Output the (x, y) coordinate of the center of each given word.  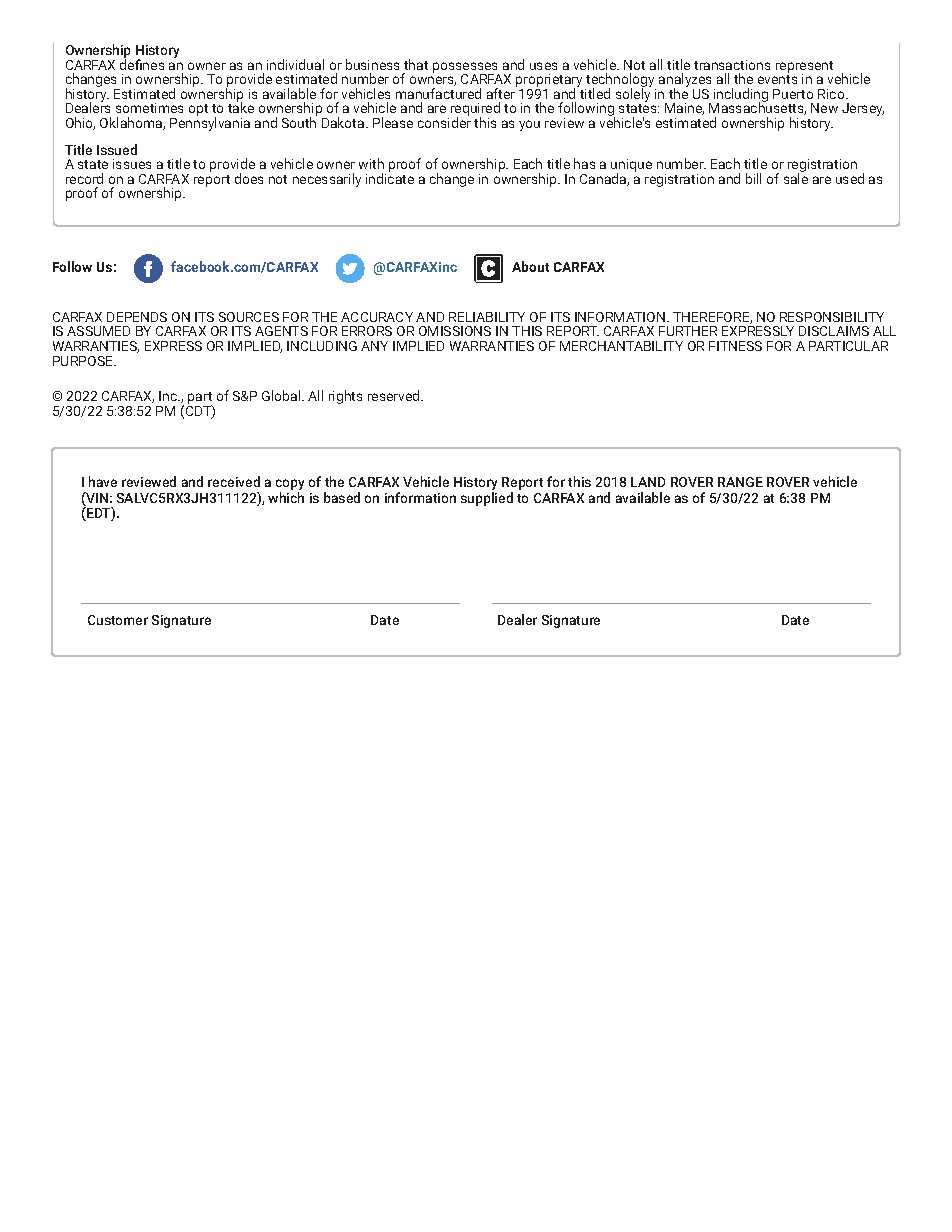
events (777, 79)
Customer (118, 620)
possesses (466, 69)
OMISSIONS (455, 331)
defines (142, 63)
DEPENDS (137, 317)
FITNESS (735, 346)
